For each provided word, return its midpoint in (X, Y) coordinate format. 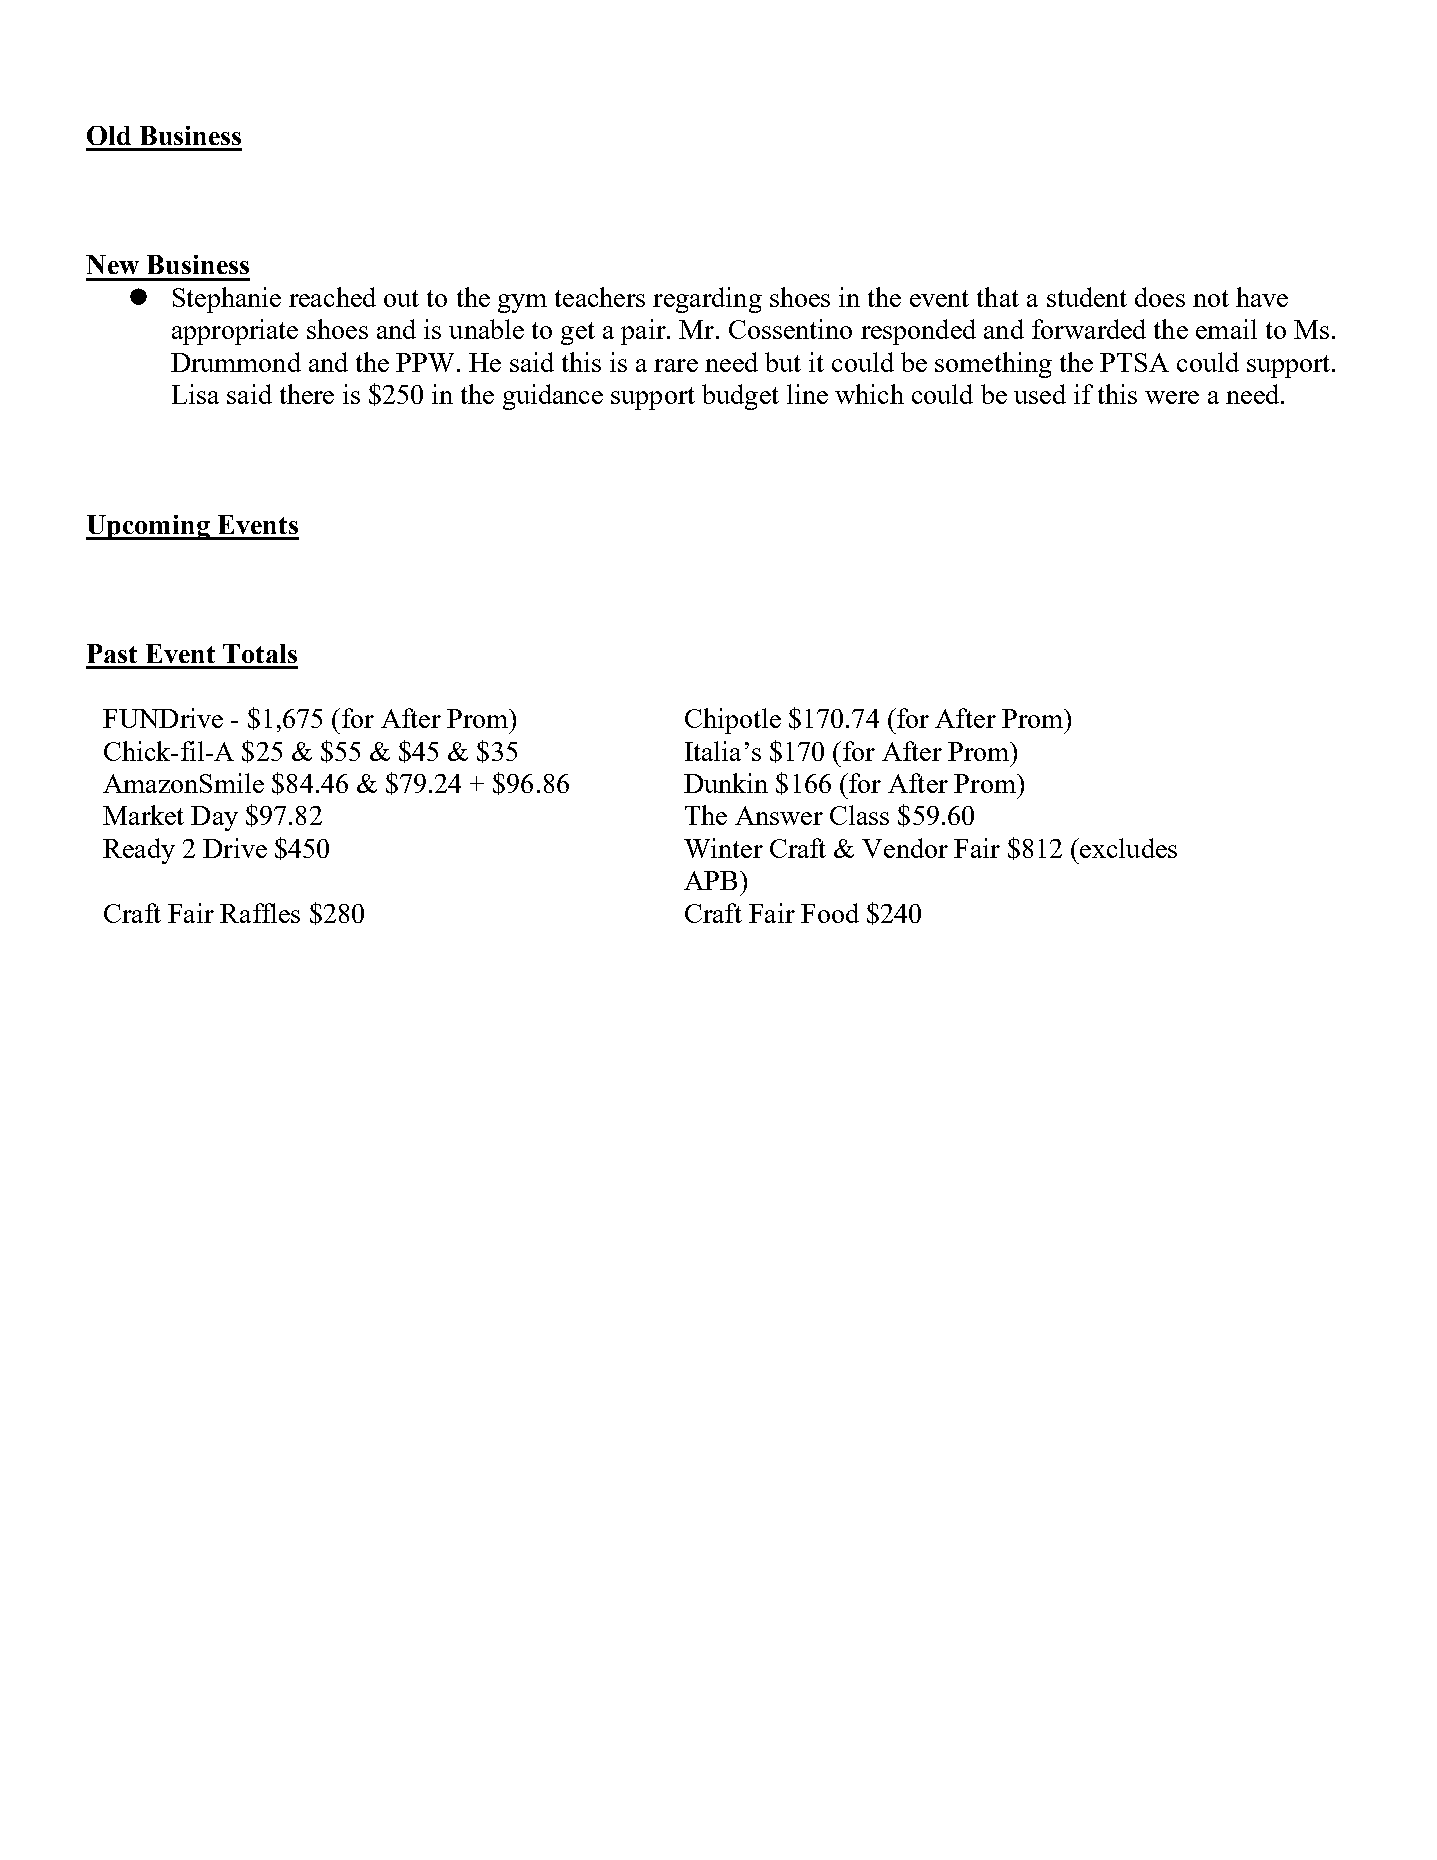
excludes (1127, 848)
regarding (707, 300)
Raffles (260, 913)
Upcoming (149, 527)
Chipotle (733, 721)
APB (710, 880)
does (1160, 297)
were (1172, 397)
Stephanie (227, 300)
